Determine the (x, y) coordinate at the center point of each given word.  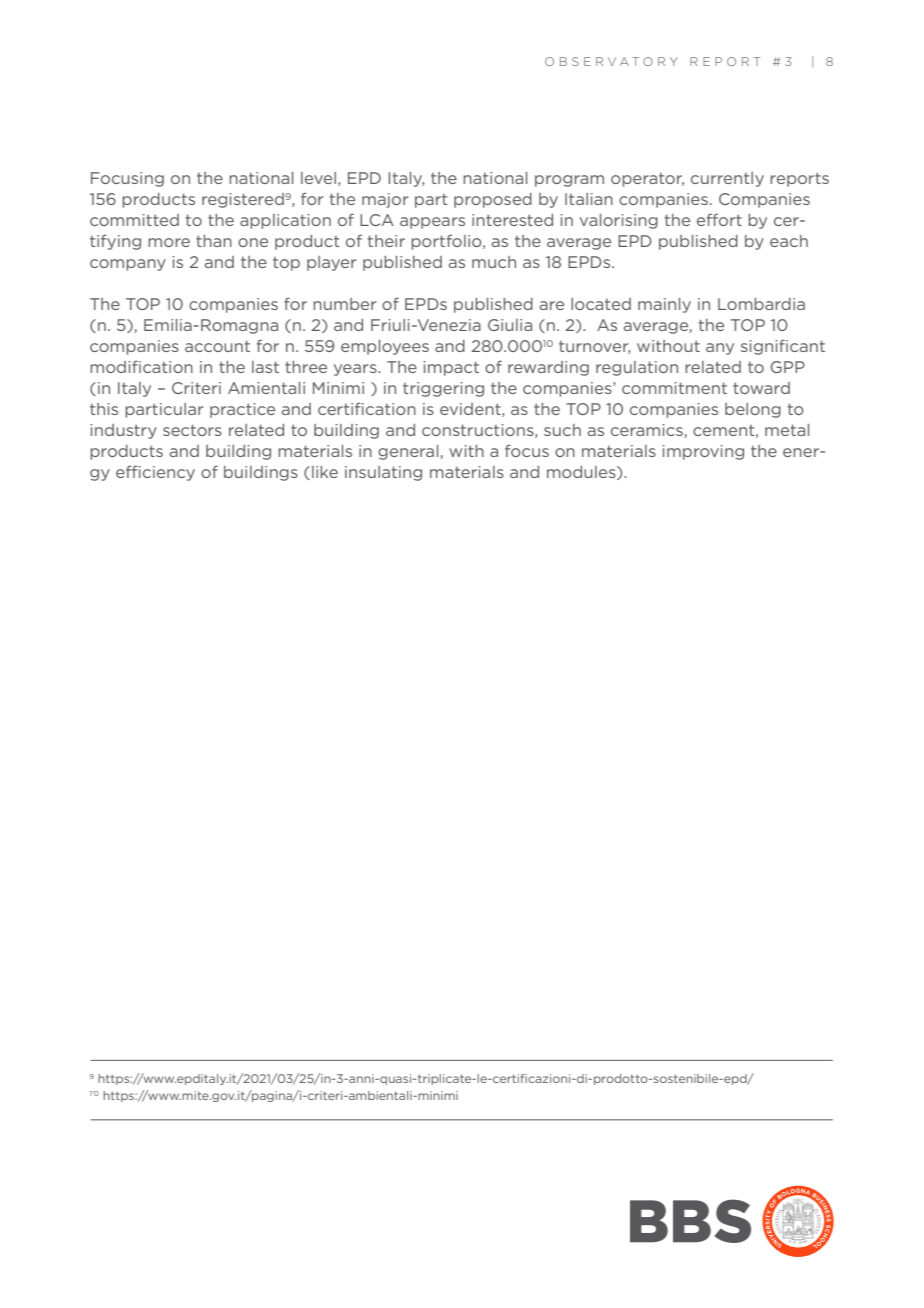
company (128, 265)
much (494, 262)
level (318, 178)
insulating (383, 473)
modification (141, 366)
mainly (664, 305)
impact (451, 368)
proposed (493, 200)
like (325, 472)
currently (727, 179)
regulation (637, 368)
